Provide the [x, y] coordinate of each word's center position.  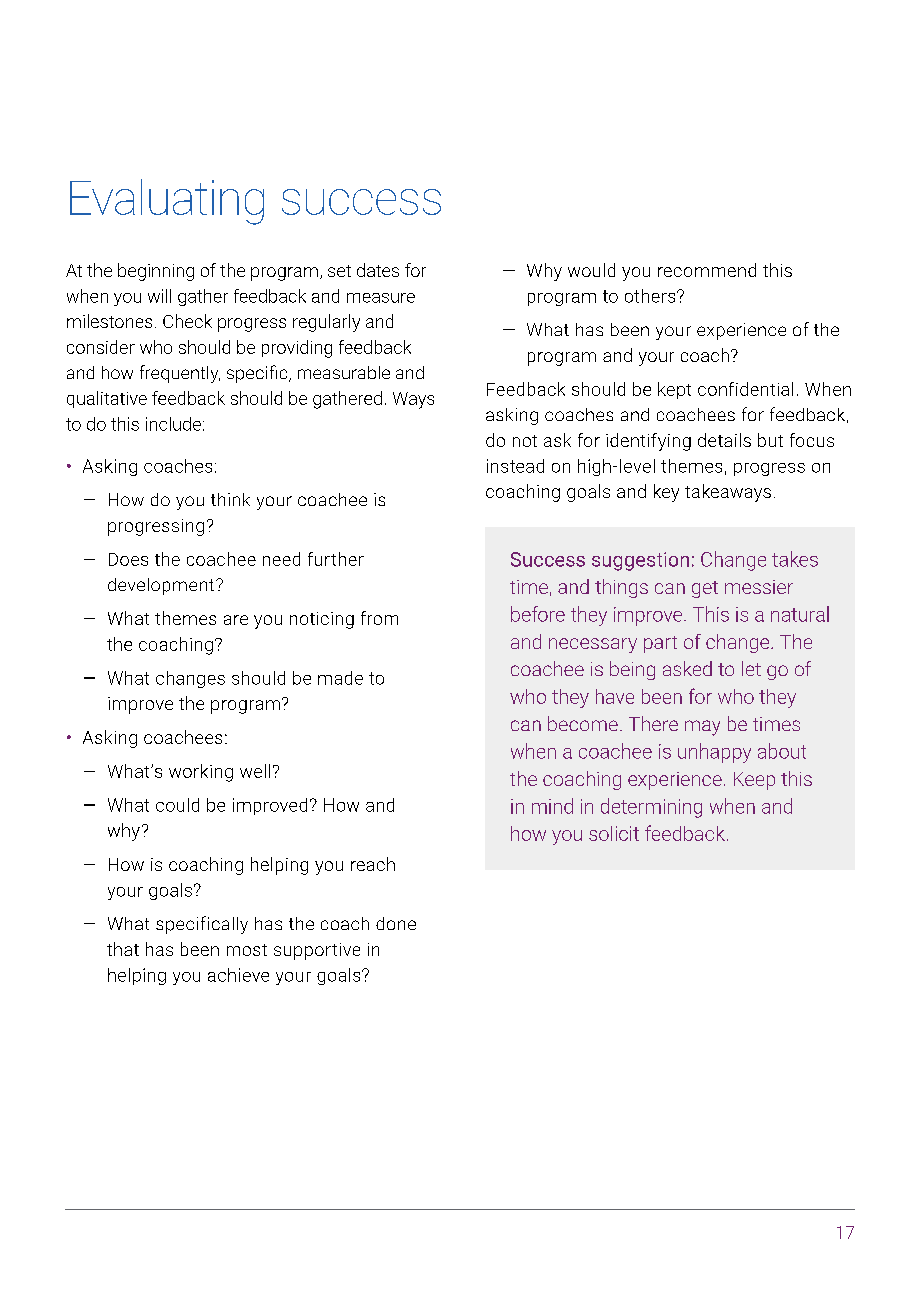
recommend [707, 270]
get [705, 589]
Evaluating [167, 202]
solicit [614, 833]
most [247, 950]
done [396, 923]
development [161, 586]
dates [378, 270]
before [538, 614]
